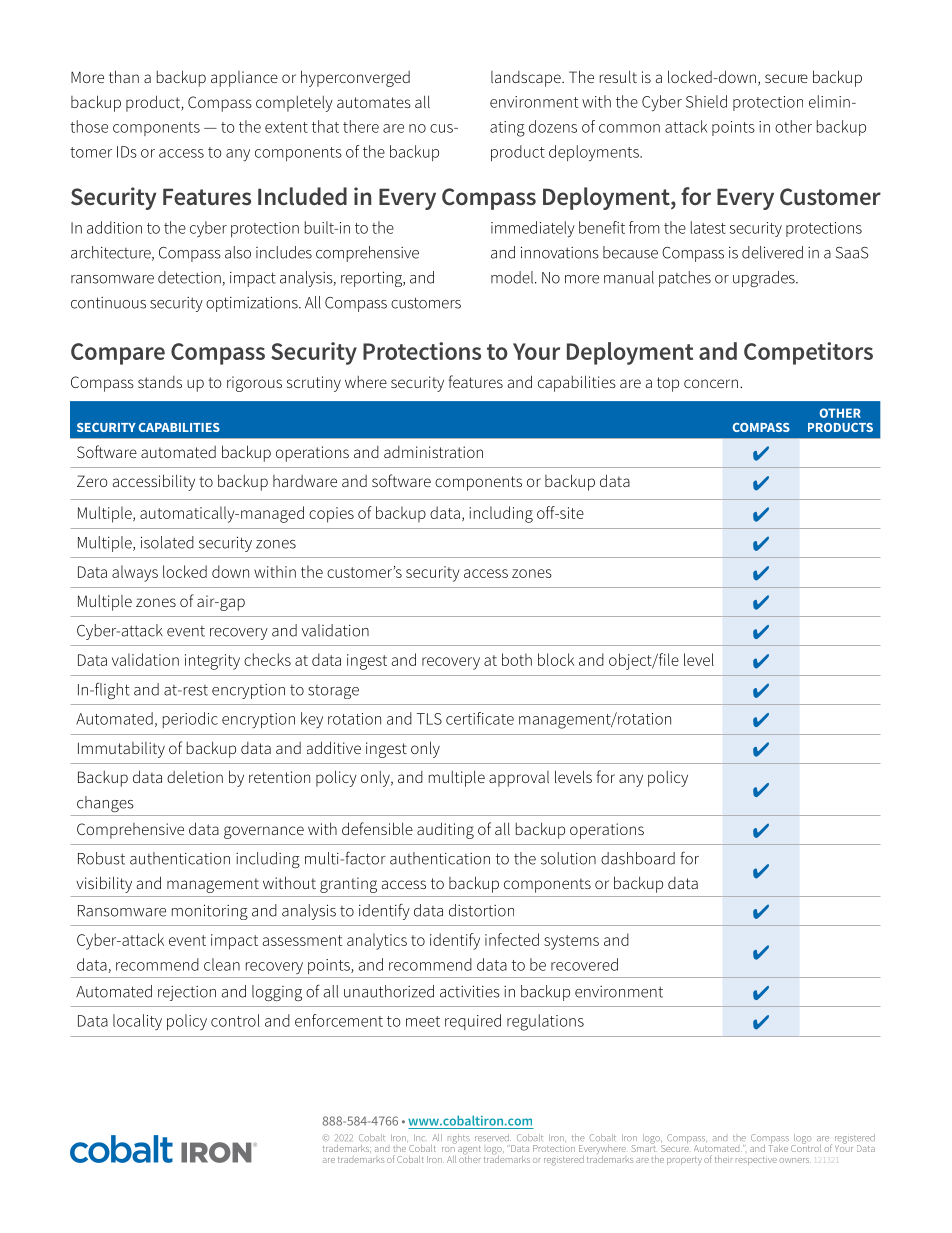 This screenshot has height=1233, width=952. I want to click on administration, so click(433, 452).
